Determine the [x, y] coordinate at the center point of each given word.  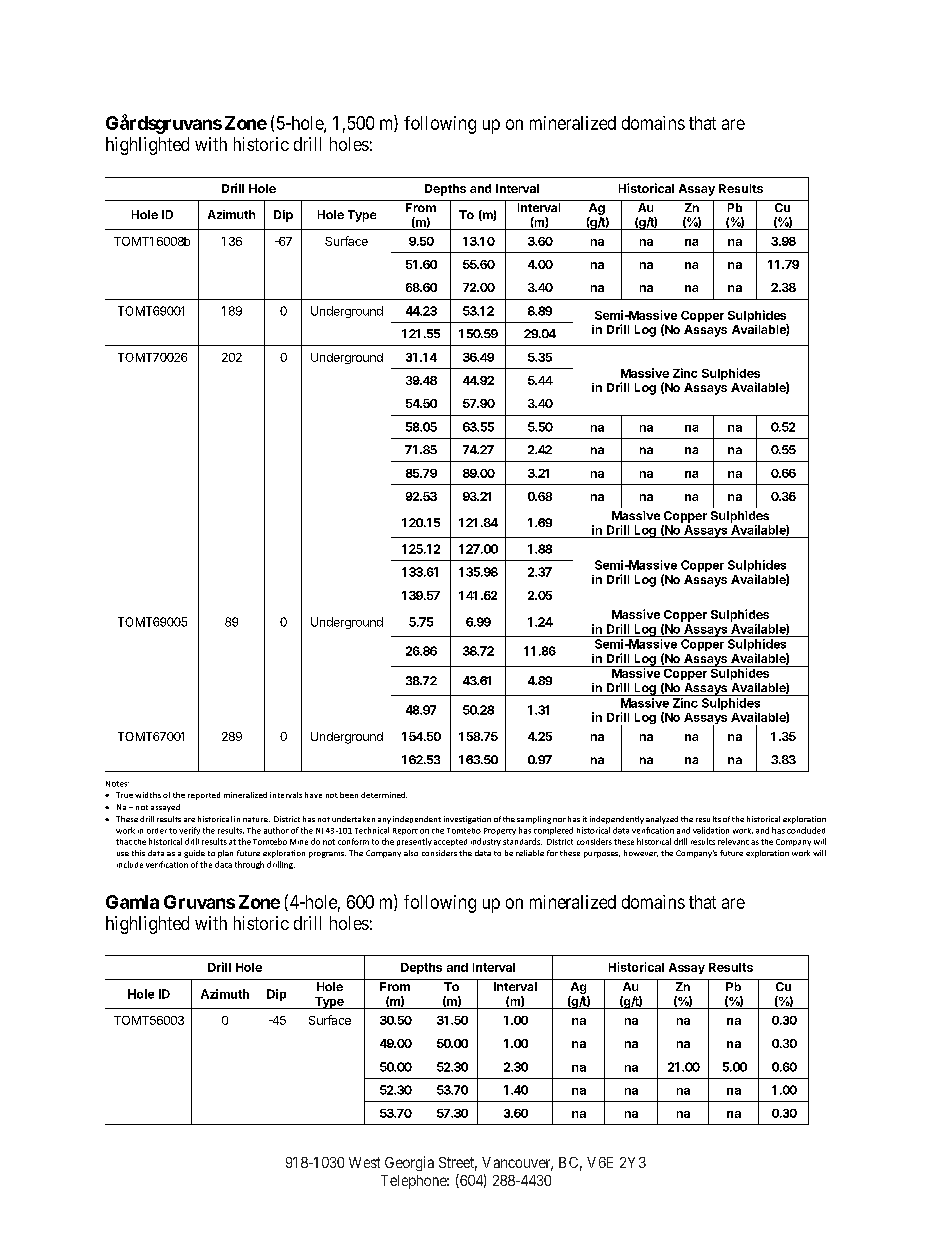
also [411, 853]
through [249, 865]
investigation [467, 820]
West [364, 1162]
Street [458, 1164]
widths [148, 795]
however [641, 853]
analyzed [662, 820]
